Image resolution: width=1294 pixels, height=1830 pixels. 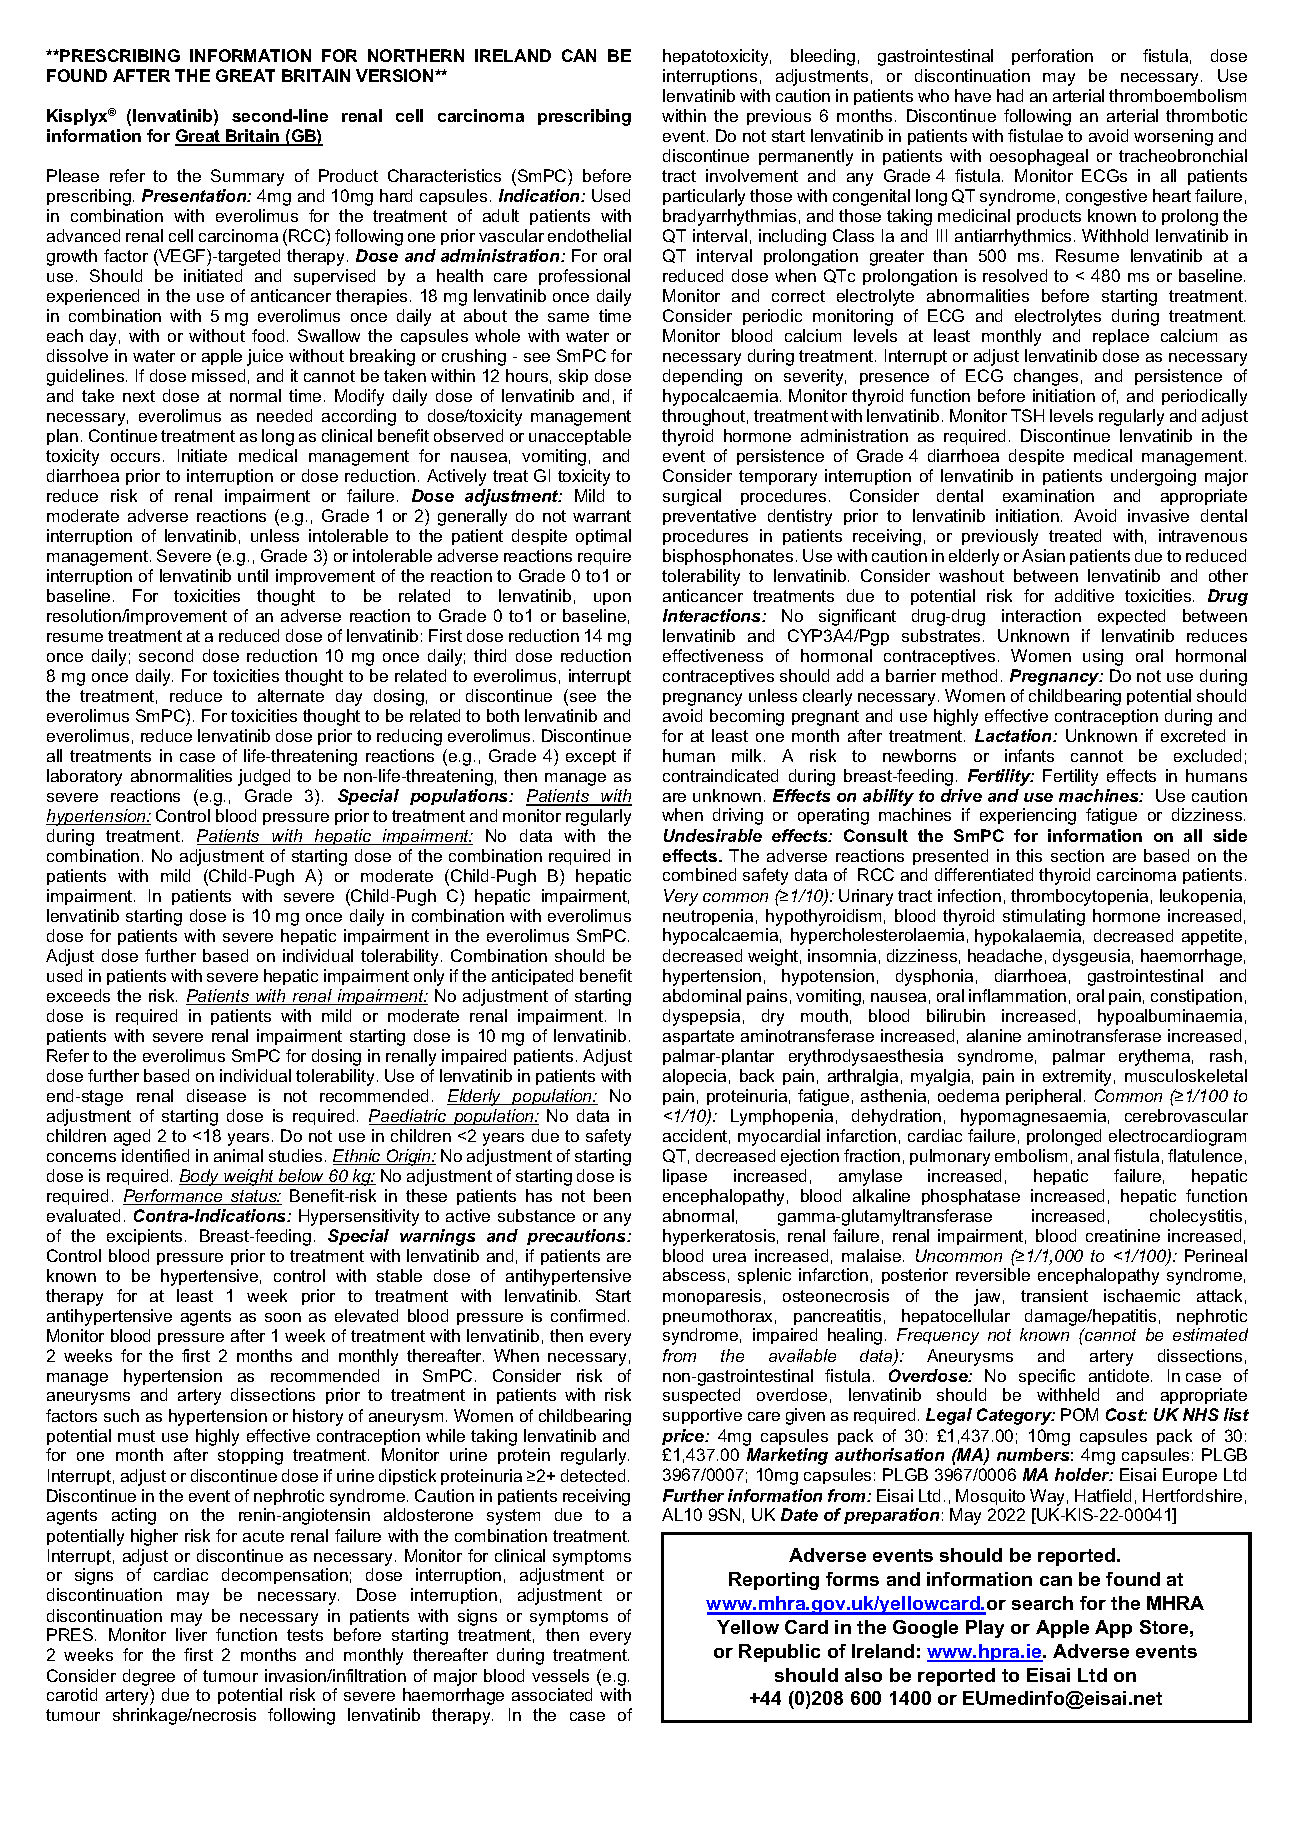 I want to click on combined, so click(x=699, y=874).
